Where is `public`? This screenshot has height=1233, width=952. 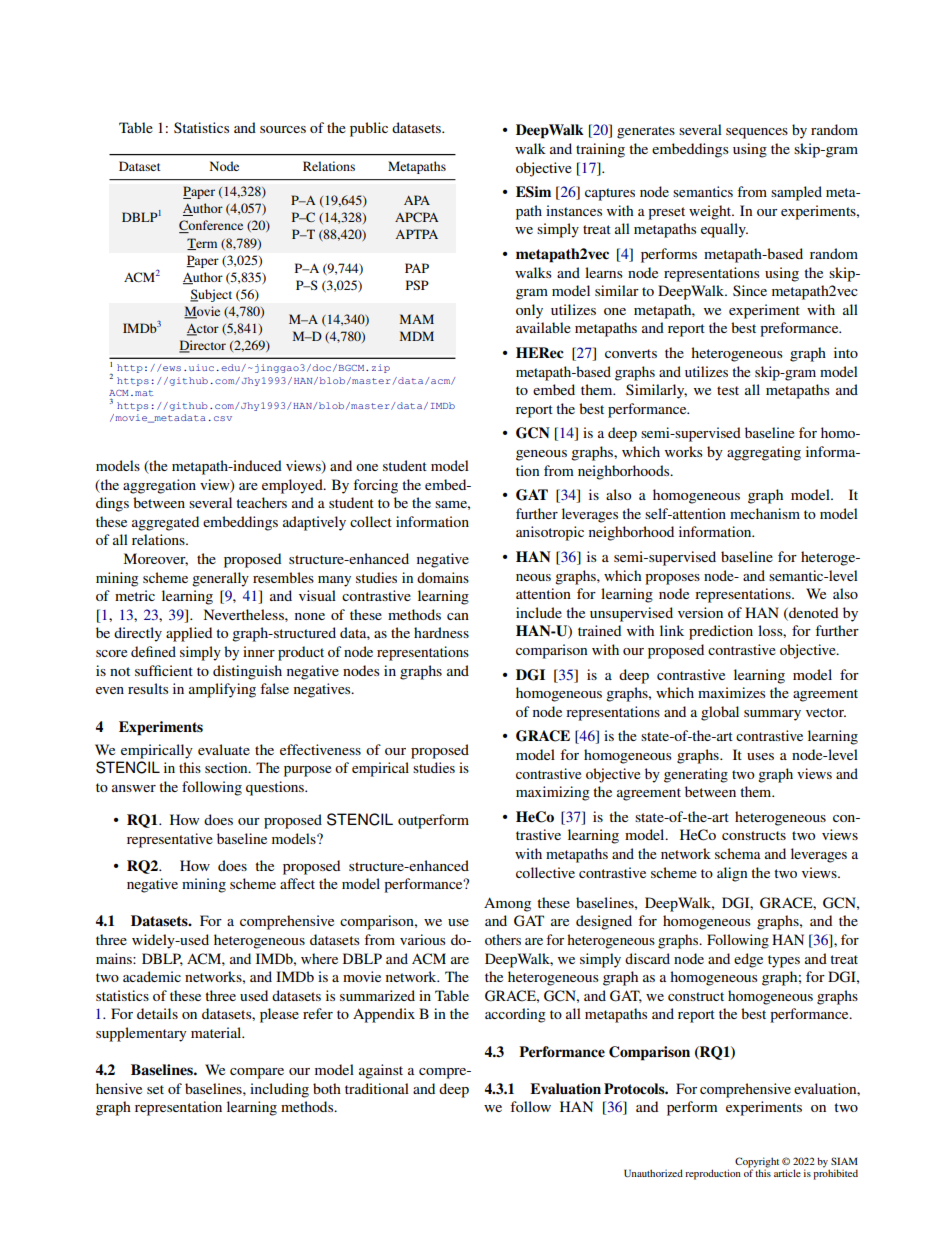
public is located at coordinates (369, 129).
